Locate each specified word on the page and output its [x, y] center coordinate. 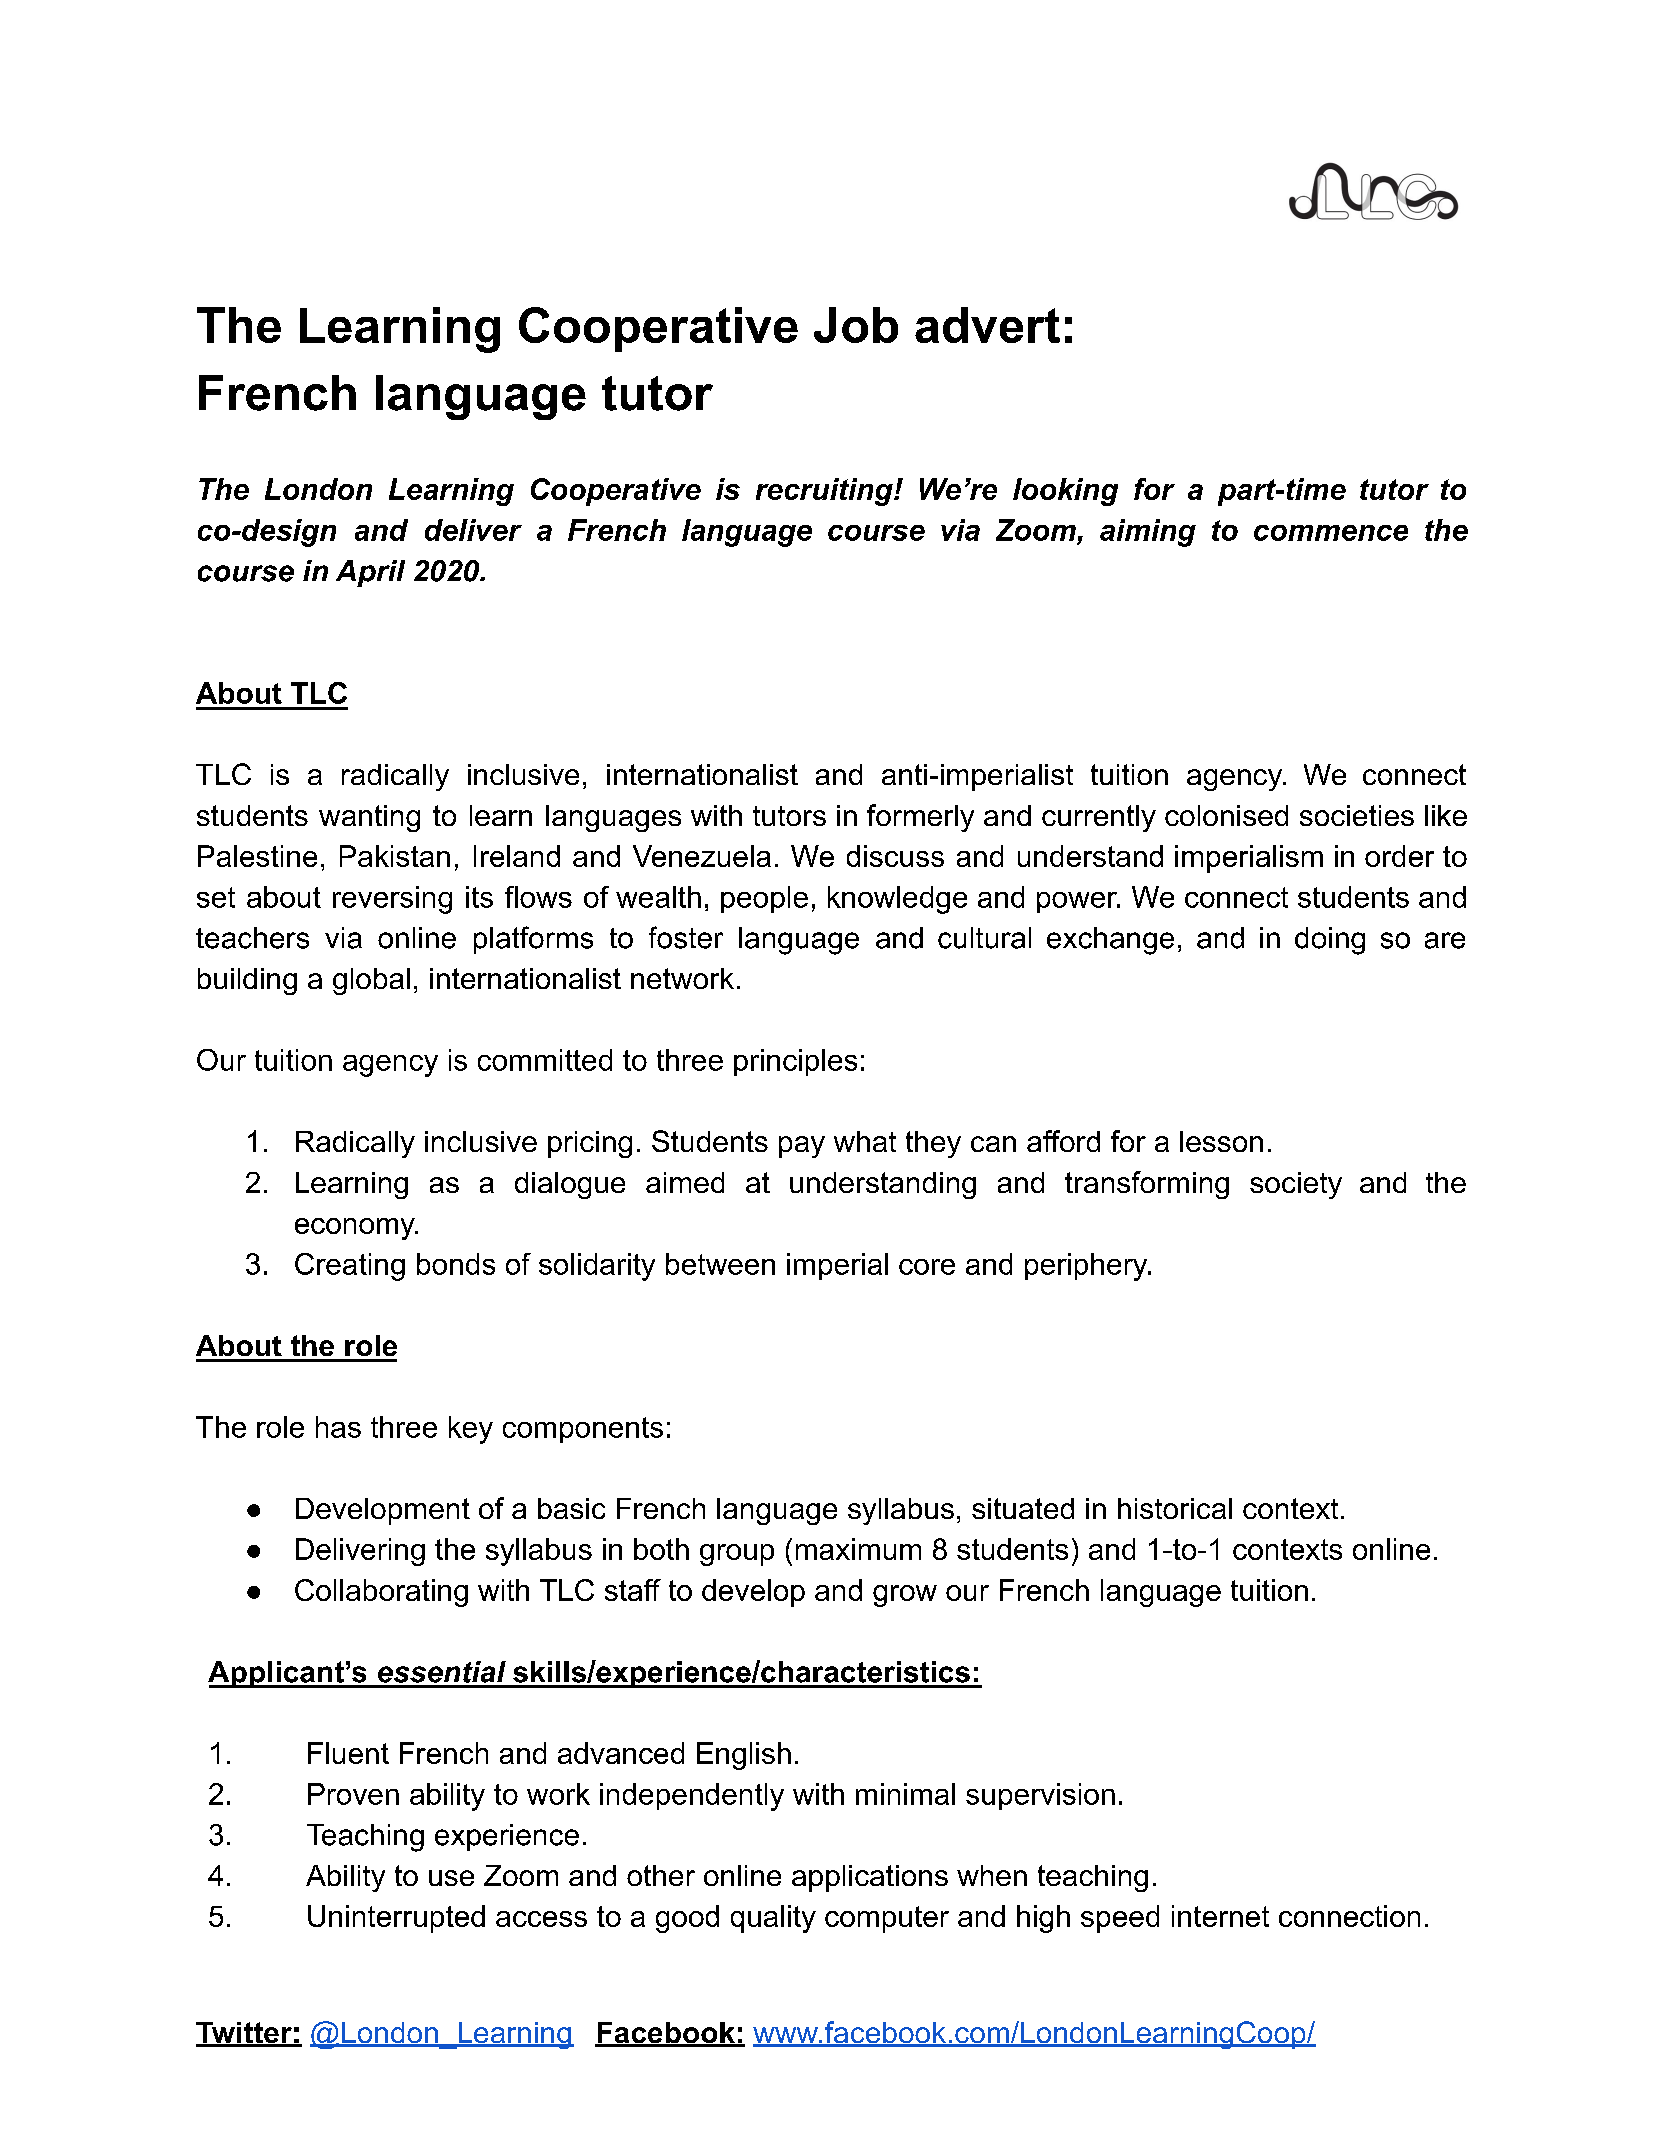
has [338, 1427]
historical [1175, 1508]
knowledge [897, 900]
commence [1331, 533]
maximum [858, 1549]
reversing [392, 900]
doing [1330, 941]
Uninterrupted [396, 1919]
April [370, 573]
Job [856, 325]
